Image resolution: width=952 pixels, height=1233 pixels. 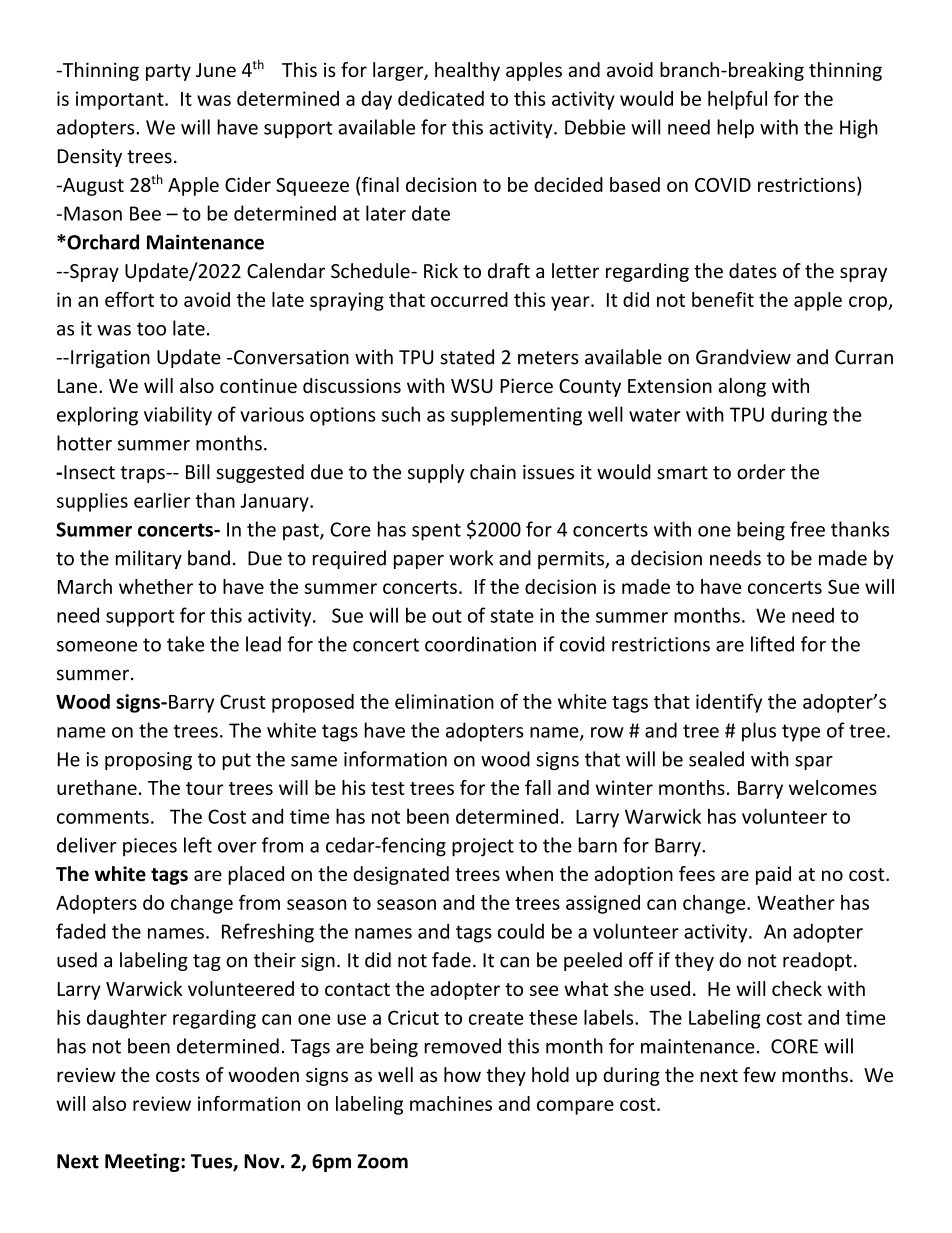 What do you see at coordinates (185, 644) in the screenshot?
I see `take` at bounding box center [185, 644].
